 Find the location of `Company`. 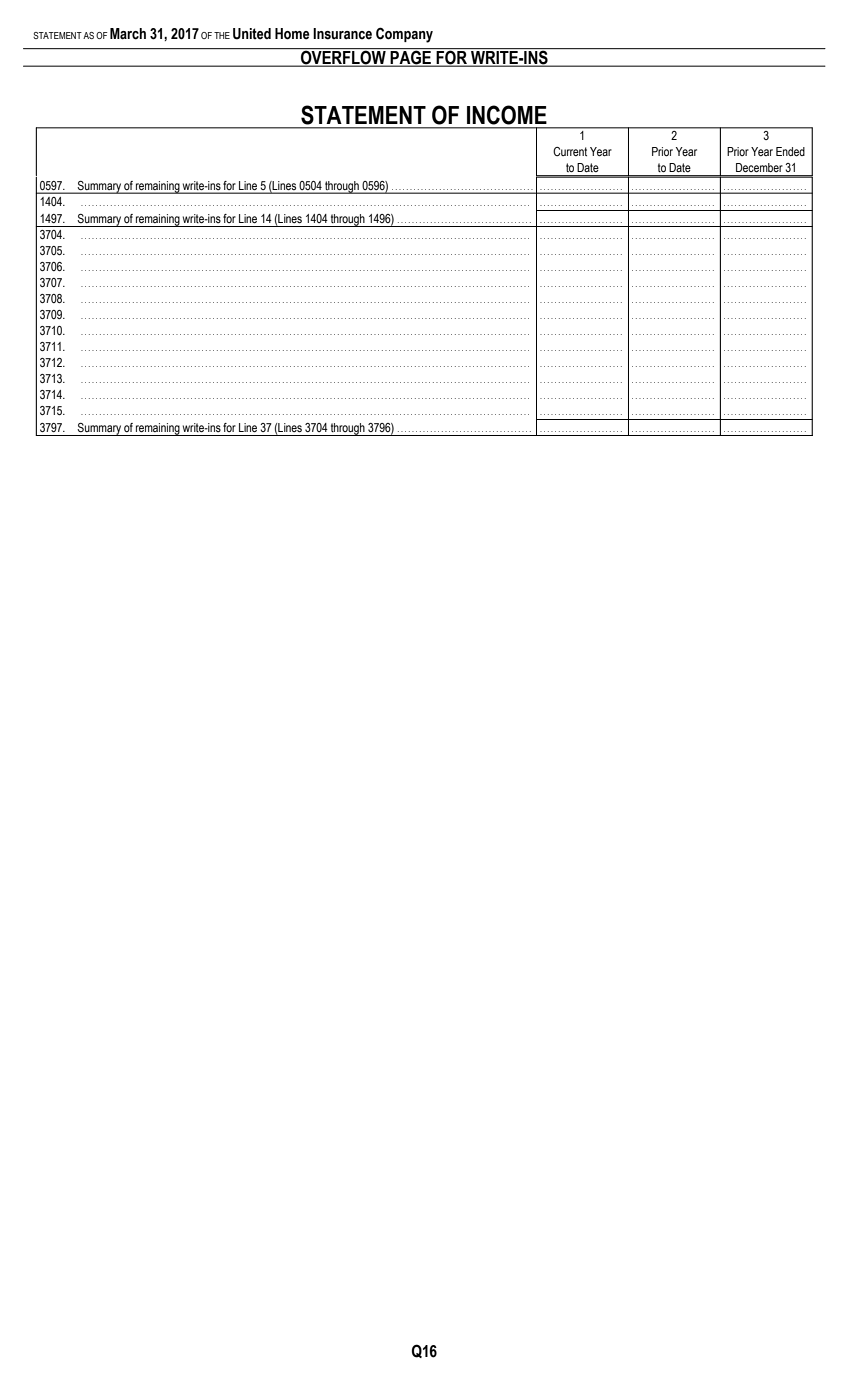

Company is located at coordinates (404, 35).
